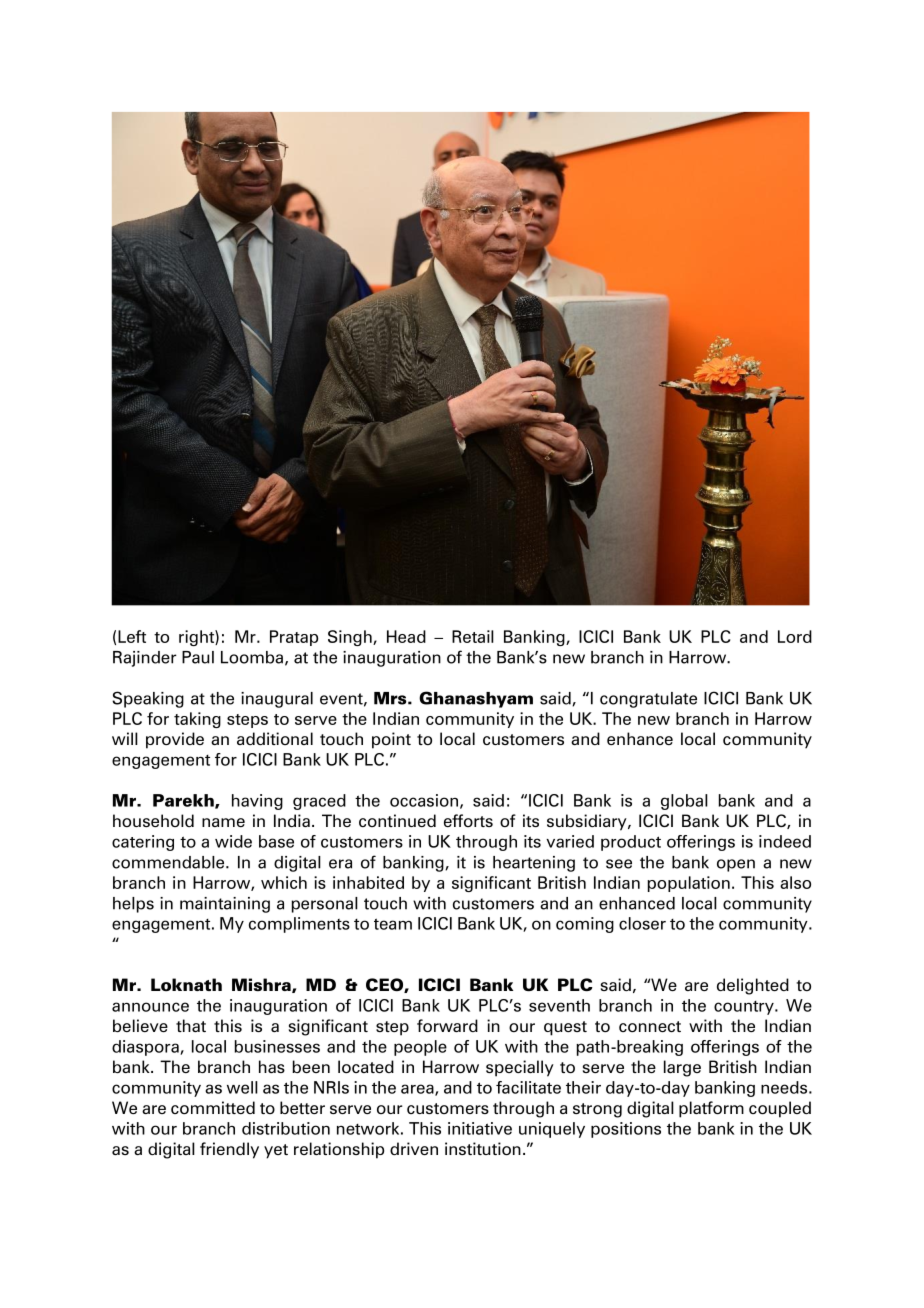 The image size is (924, 1308). Describe the element at coordinates (795, 636) in the screenshot. I see `Lord` at that location.
